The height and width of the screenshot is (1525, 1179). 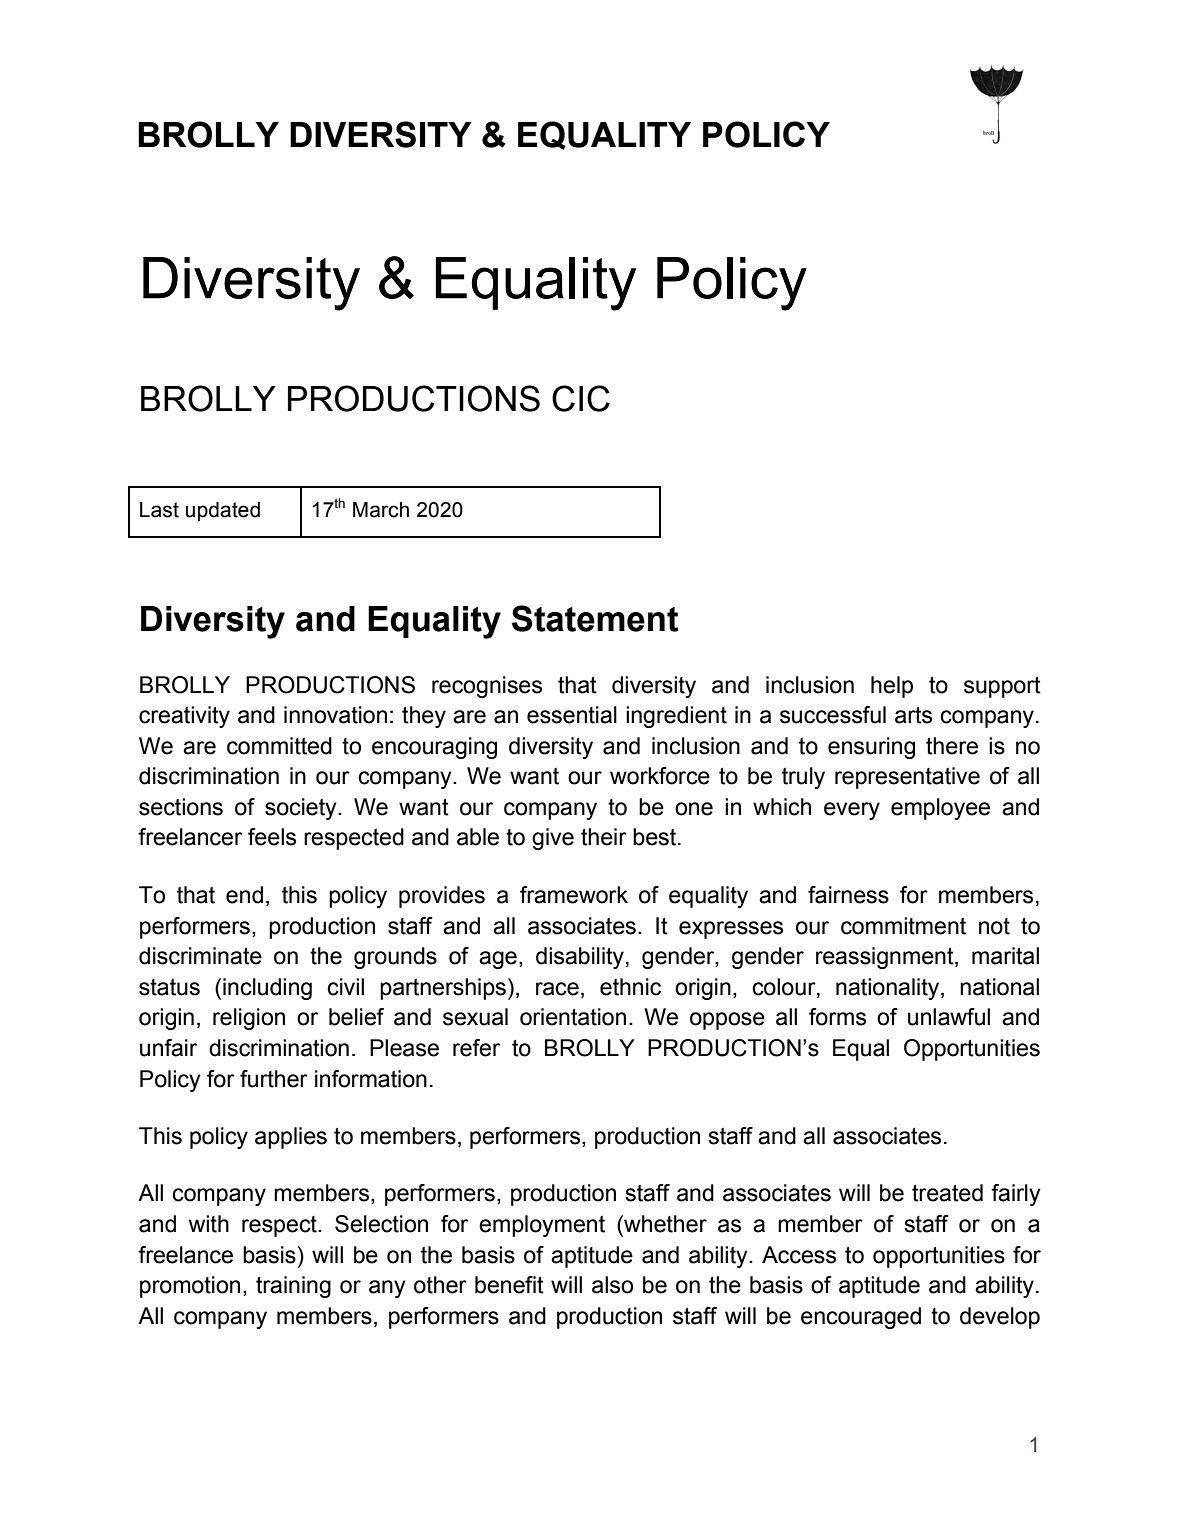 I want to click on unlawful, so click(x=949, y=1017).
